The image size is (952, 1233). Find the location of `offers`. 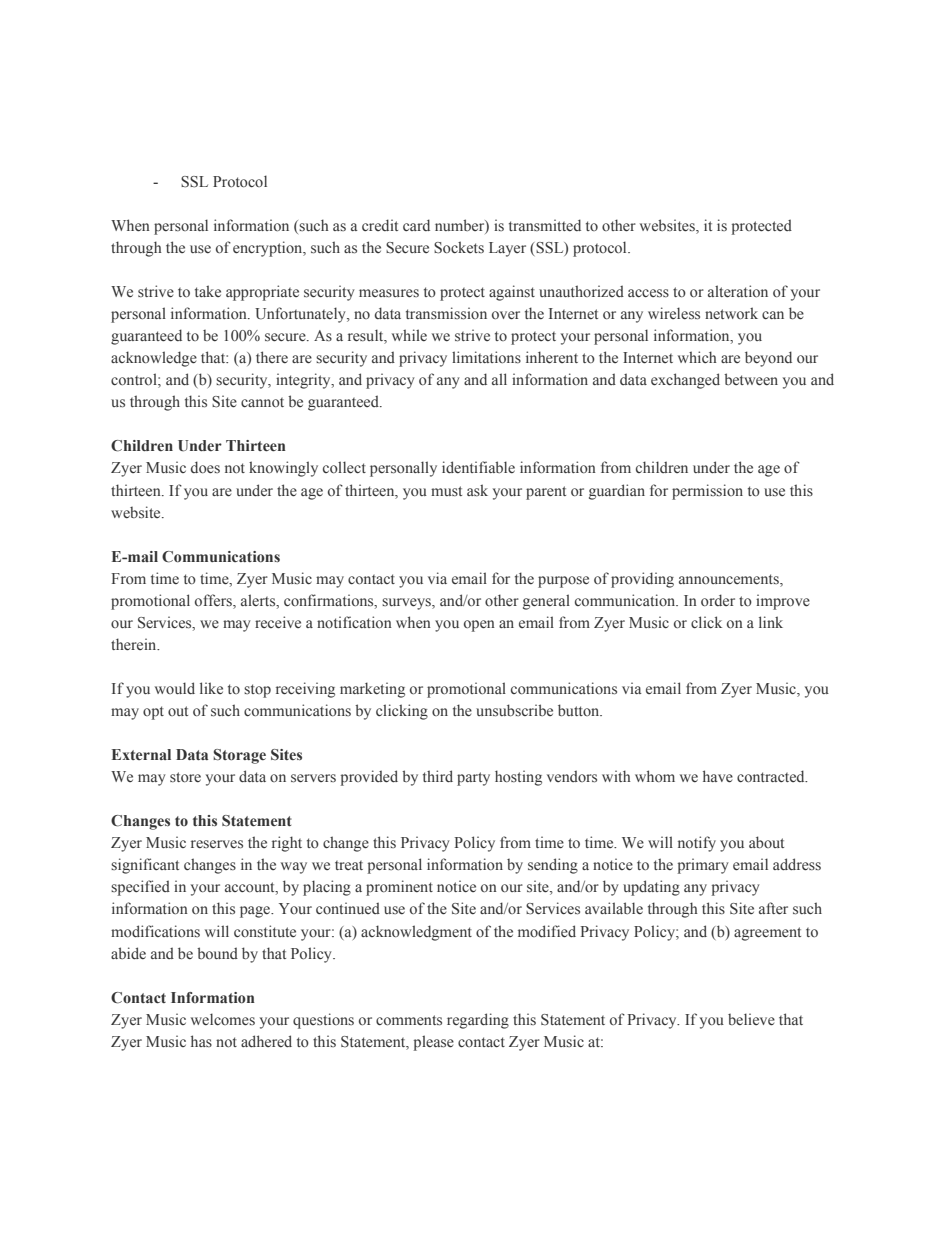

offers is located at coordinates (214, 600).
